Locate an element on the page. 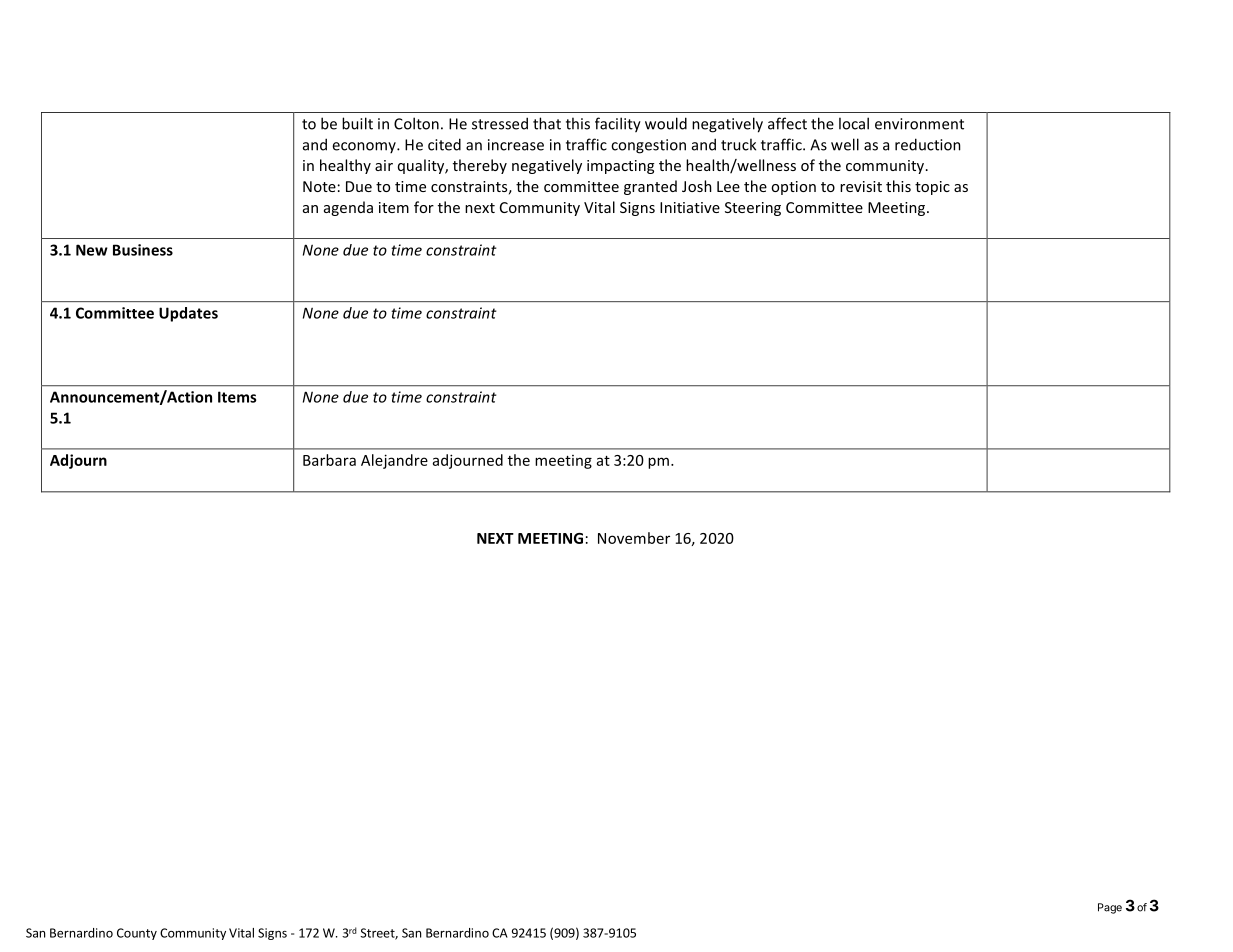  Steering is located at coordinates (753, 209).
